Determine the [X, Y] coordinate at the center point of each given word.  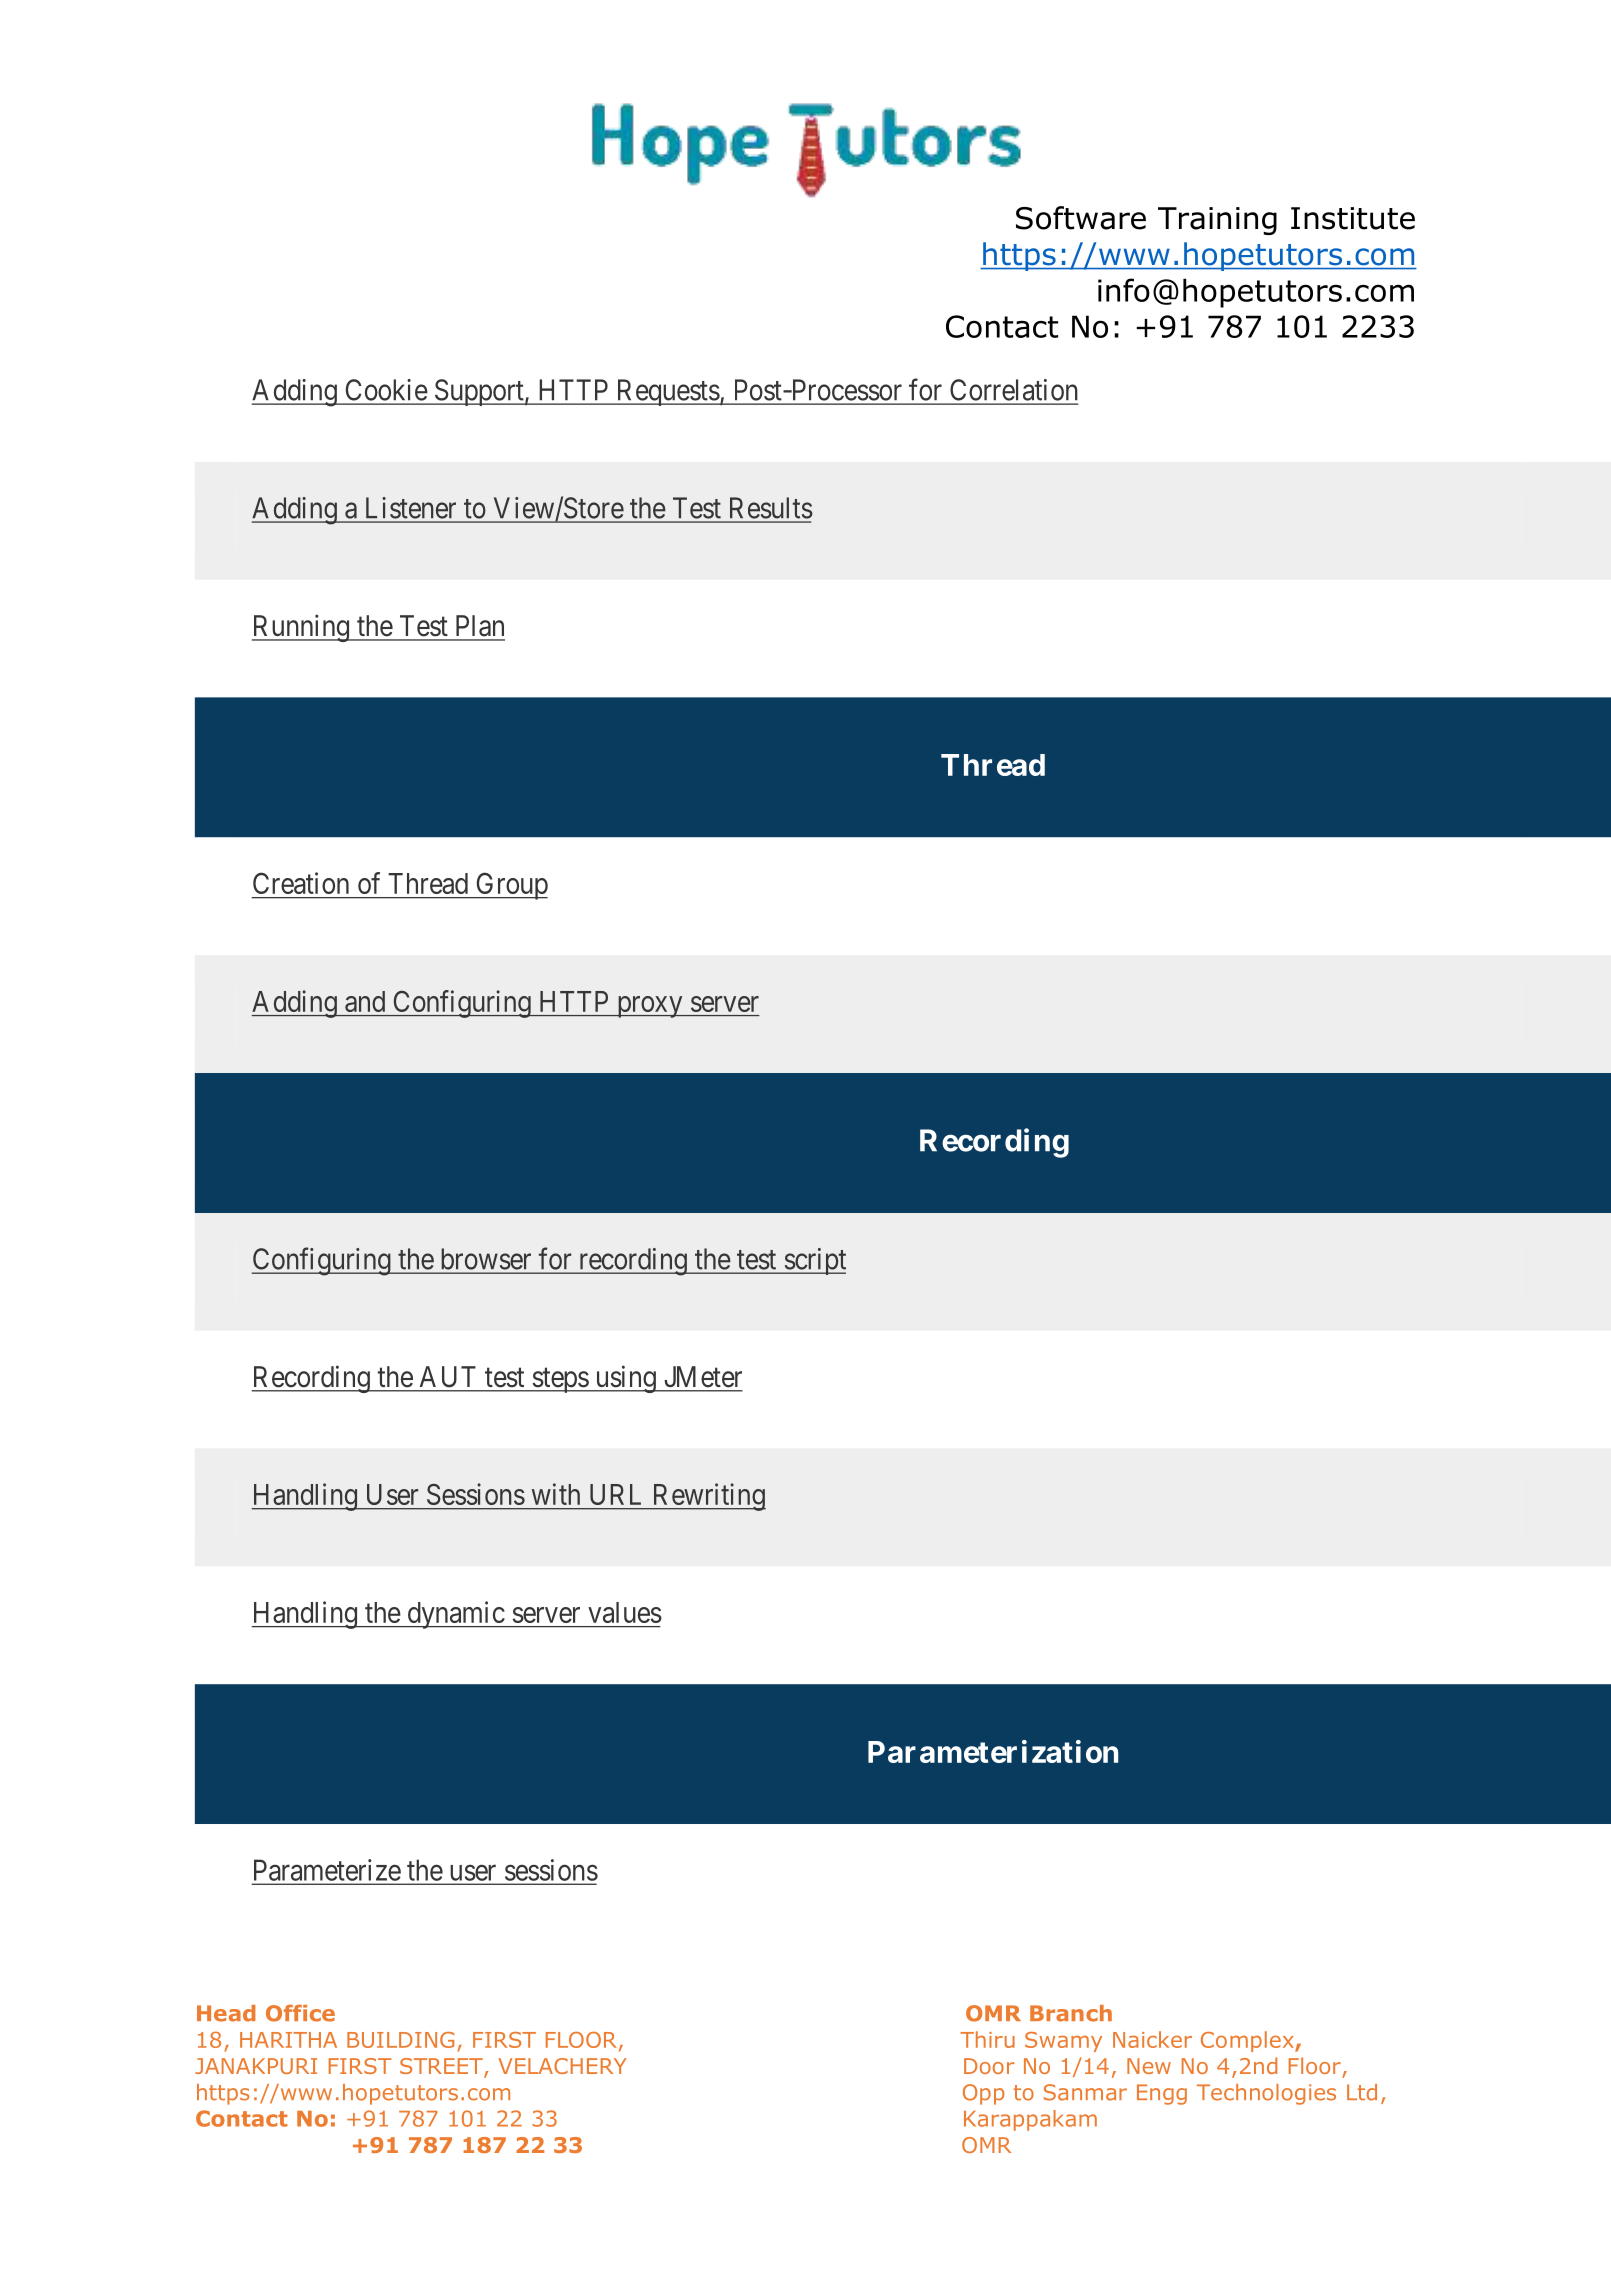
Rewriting [708, 1497]
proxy [649, 1007]
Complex [1248, 2041]
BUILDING [400, 2040]
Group [511, 886]
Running [301, 628]
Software [1081, 218]
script [814, 1261]
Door [989, 2066]
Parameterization [993, 1751]
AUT [447, 1376]
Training [1217, 221]
